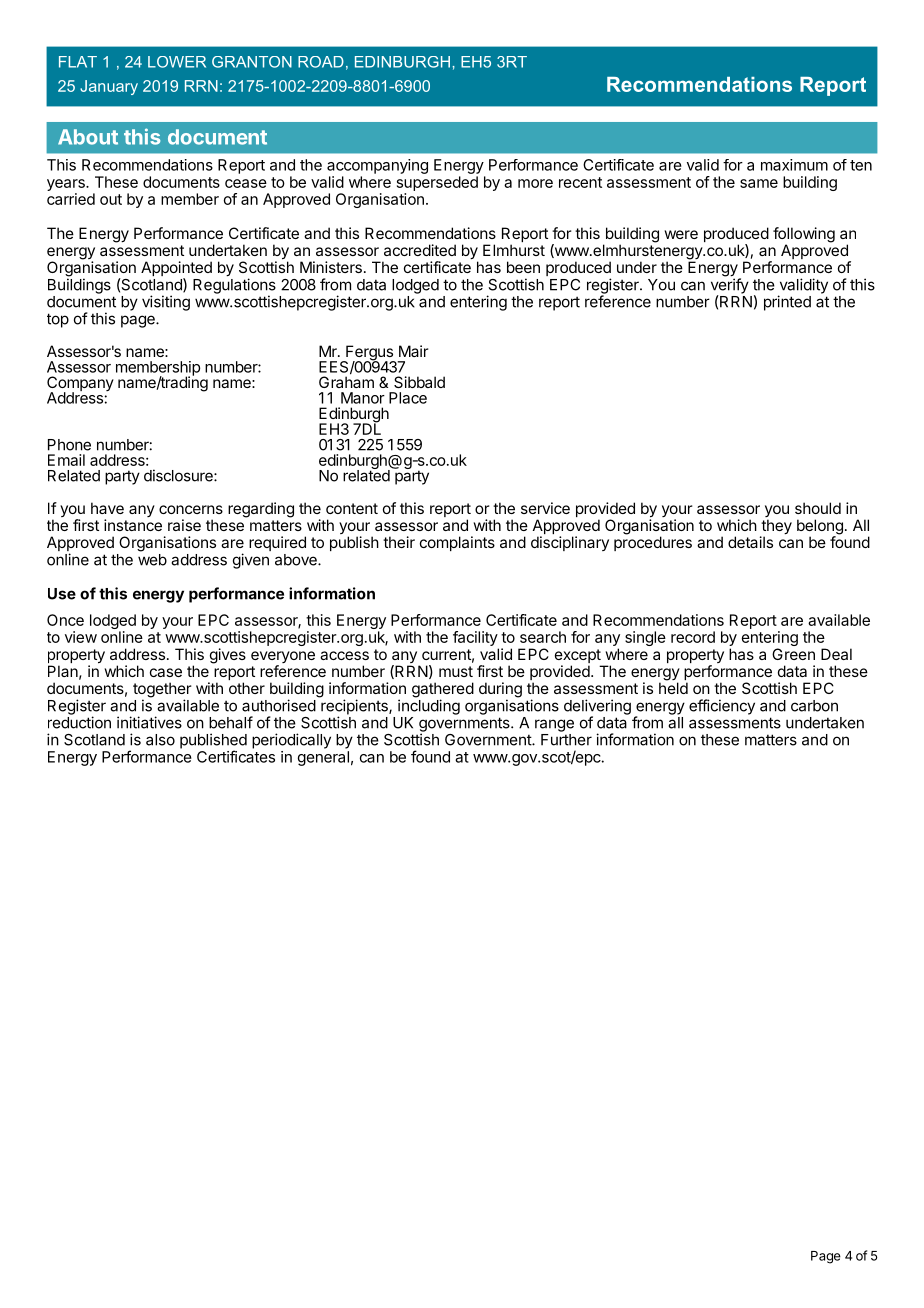  What do you see at coordinates (457, 543) in the document?
I see `complaints` at bounding box center [457, 543].
